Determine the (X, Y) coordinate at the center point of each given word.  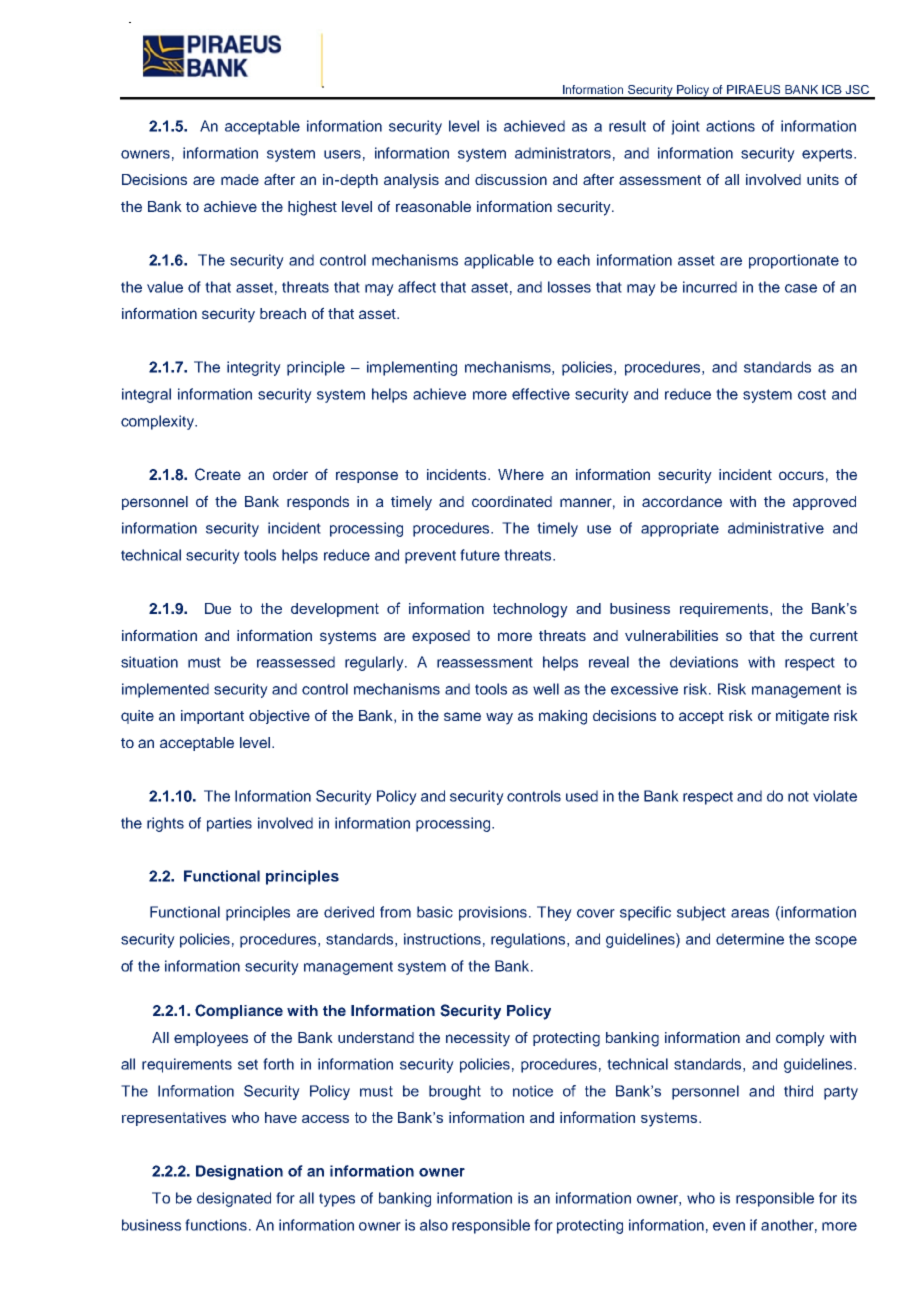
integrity (254, 368)
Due (218, 608)
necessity (478, 1039)
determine (750, 939)
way (499, 718)
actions (730, 126)
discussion (511, 179)
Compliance (239, 1011)
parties (229, 824)
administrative (776, 528)
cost (812, 394)
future (480, 555)
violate (835, 796)
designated (234, 1199)
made (240, 179)
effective (541, 394)
